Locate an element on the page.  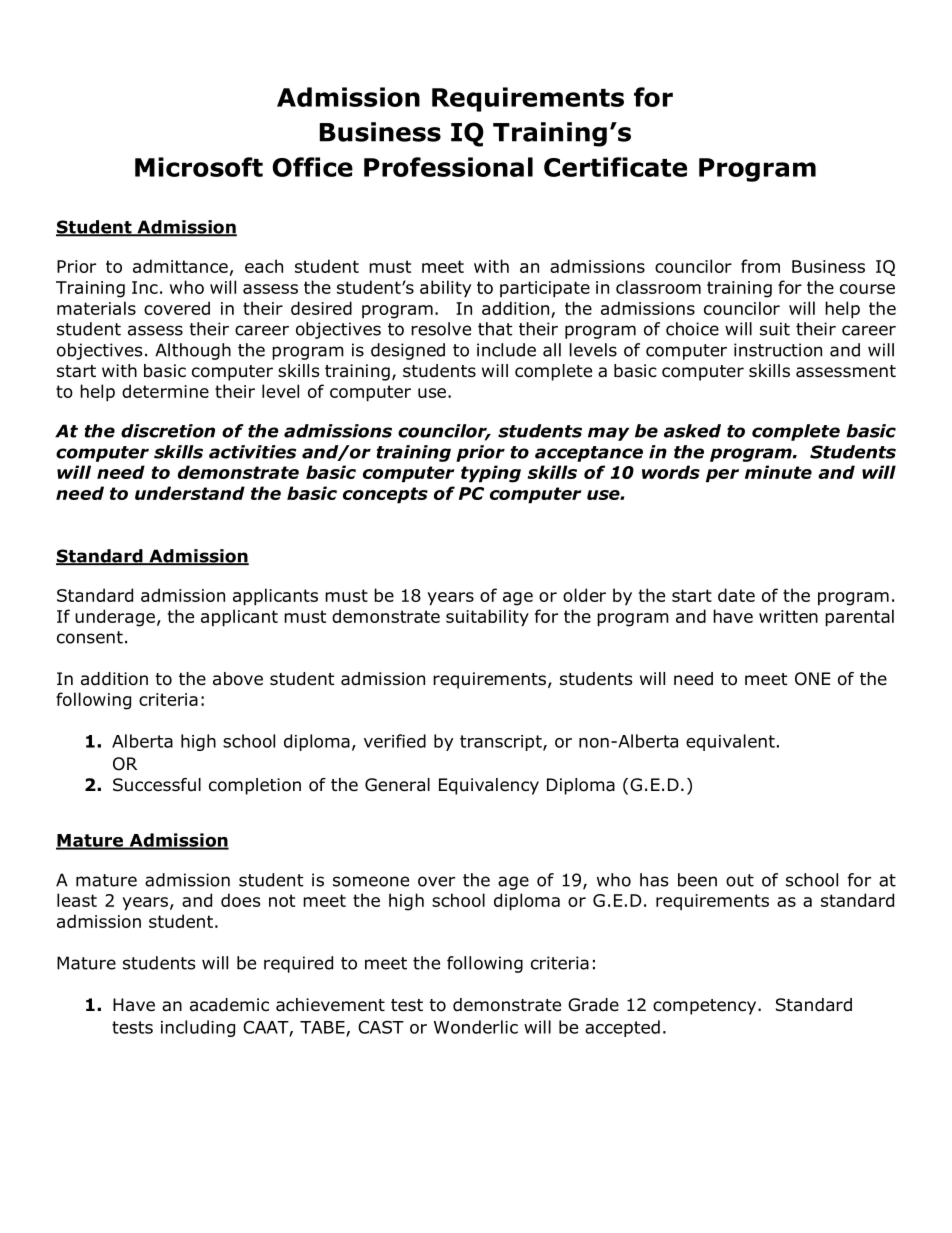
Microsoft is located at coordinates (199, 167).
